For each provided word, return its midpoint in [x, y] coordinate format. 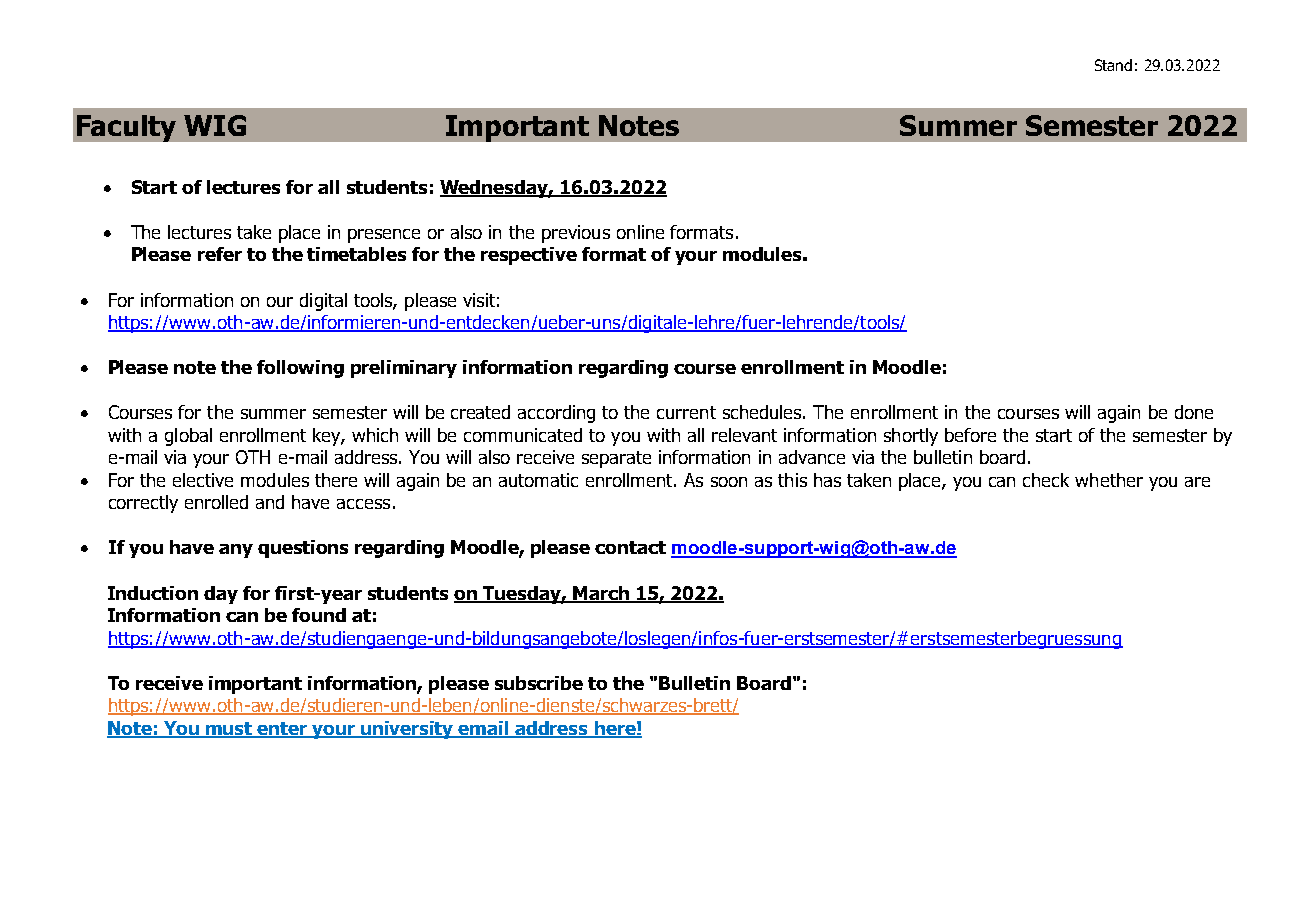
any [236, 551]
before [970, 435]
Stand [1113, 65]
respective [529, 256]
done [1194, 412]
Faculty [126, 128]
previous [576, 234]
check [1046, 480]
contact [630, 547]
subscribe [539, 683]
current [686, 412]
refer [220, 254]
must [229, 730]
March [601, 594]
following [300, 369]
